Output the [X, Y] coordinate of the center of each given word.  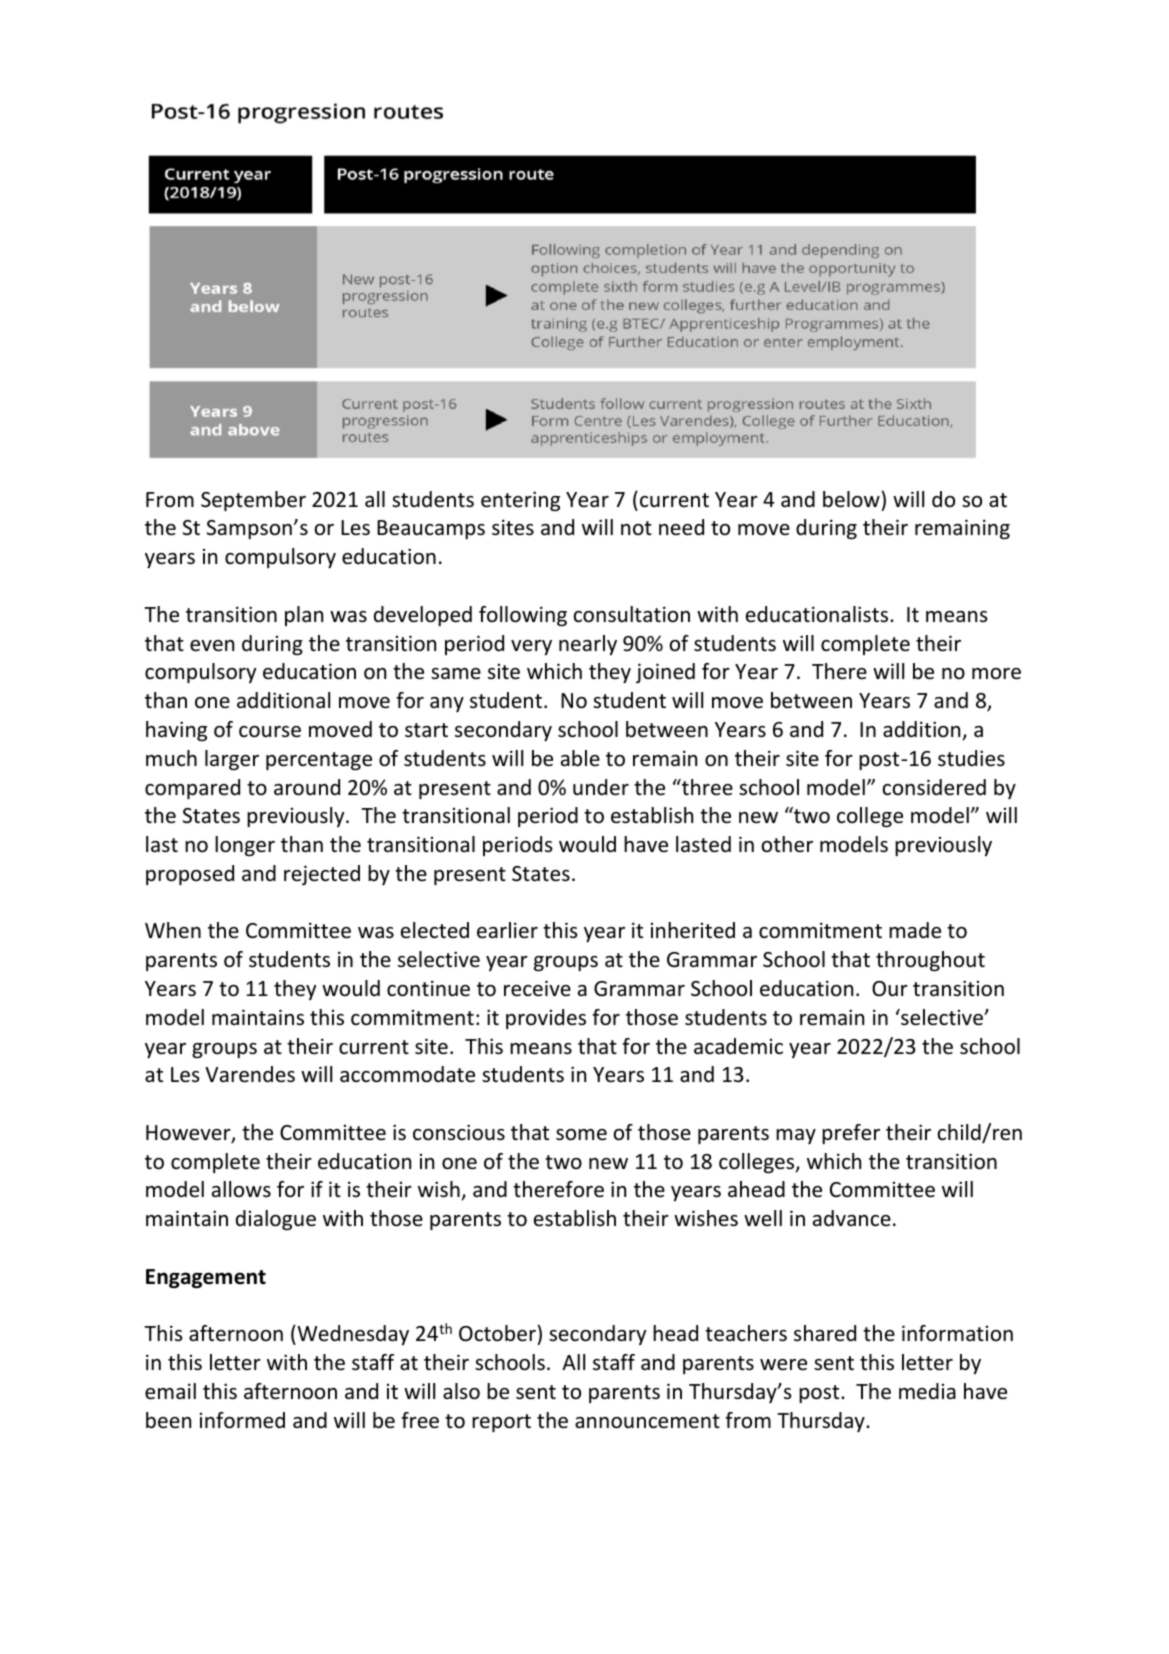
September [253, 501]
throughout [930, 961]
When [173, 930]
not [636, 528]
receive [537, 988]
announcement [647, 1421]
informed [242, 1420]
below [851, 499]
